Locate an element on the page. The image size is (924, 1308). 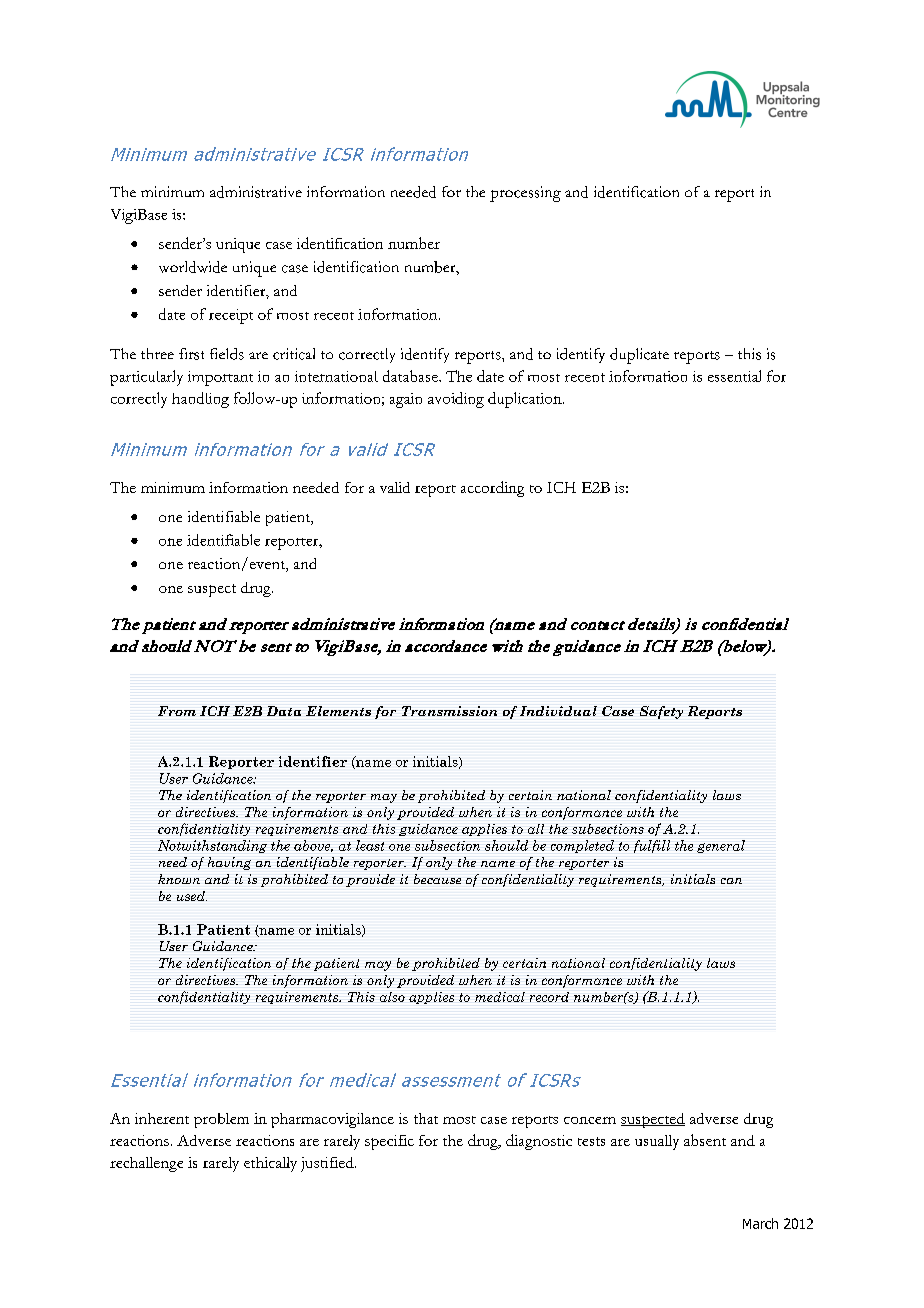
From is located at coordinates (177, 711).
